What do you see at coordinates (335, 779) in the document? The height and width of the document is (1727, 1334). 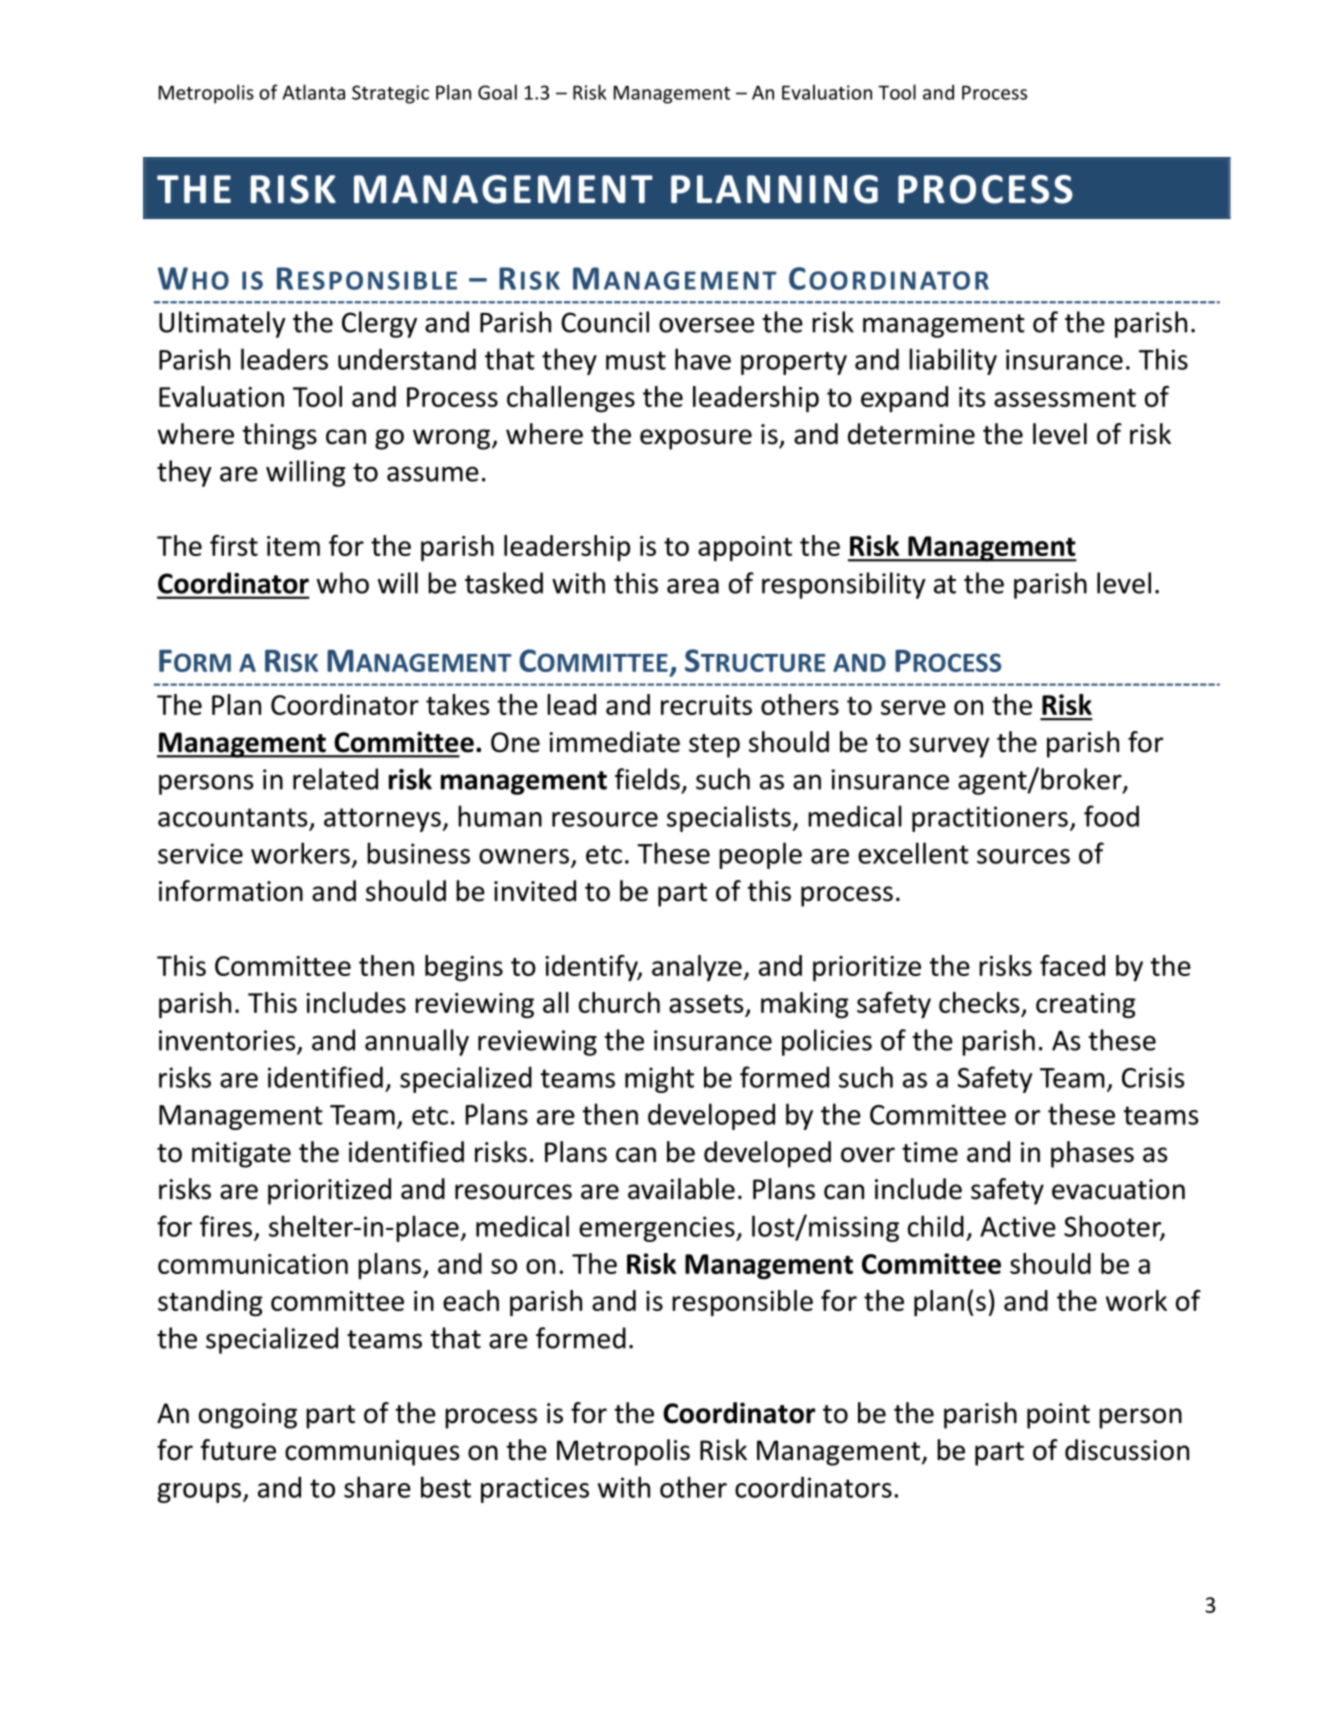 I see `related` at bounding box center [335, 779].
